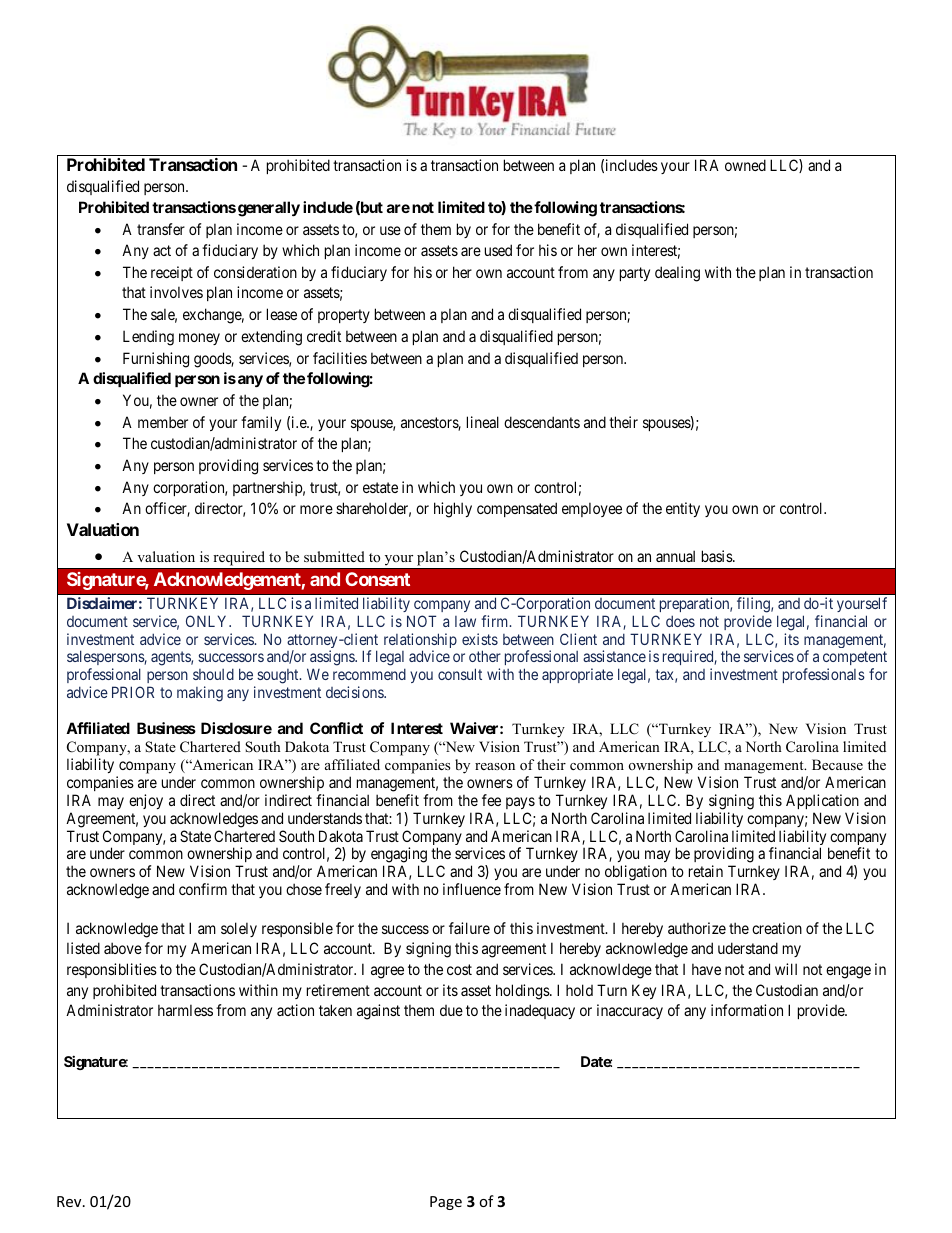  I want to click on competent, so click(855, 660).
